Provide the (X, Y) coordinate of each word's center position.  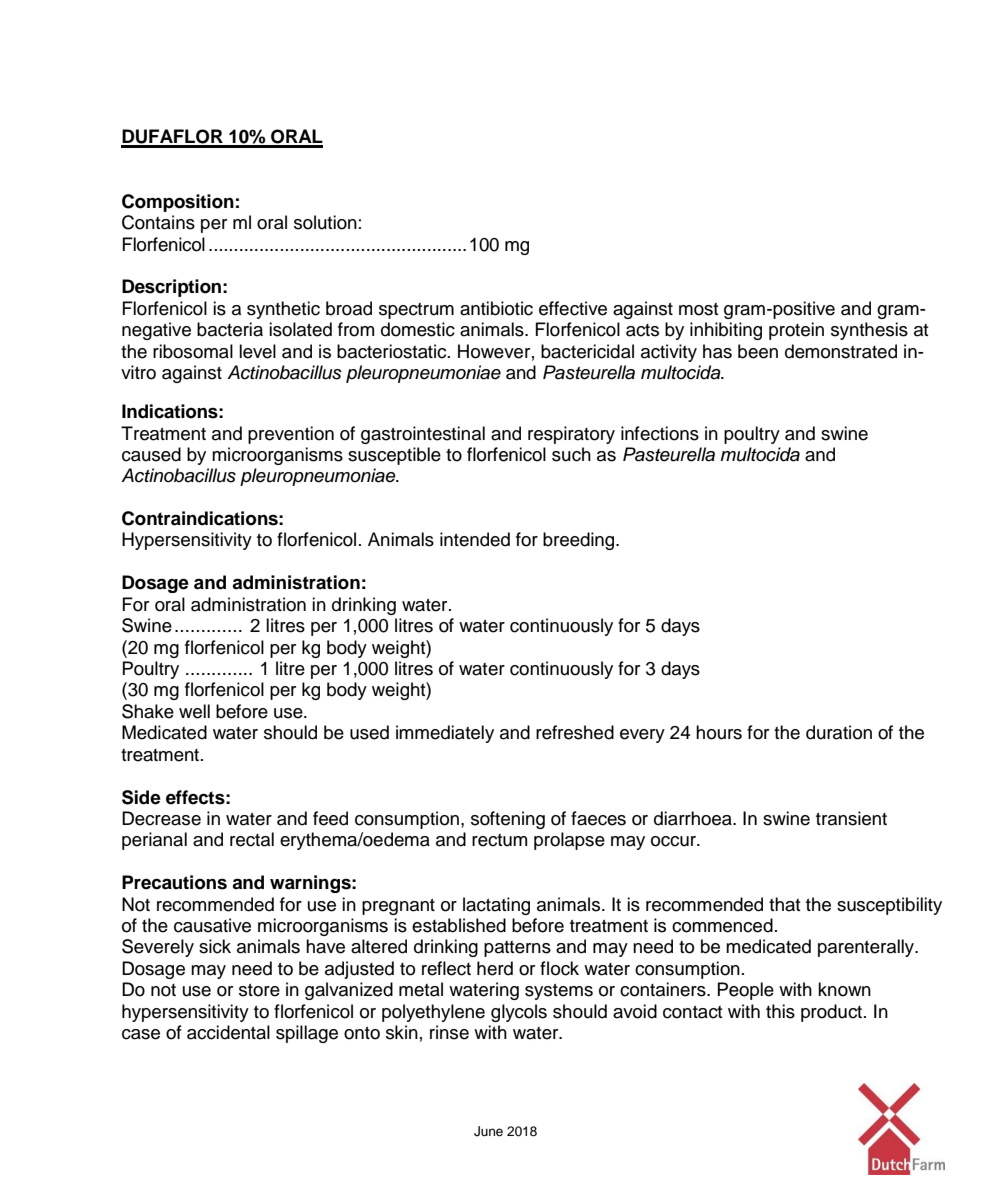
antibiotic (496, 308)
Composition (178, 203)
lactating (496, 906)
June (488, 1131)
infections (660, 433)
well (194, 711)
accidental (228, 1032)
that (784, 904)
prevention (291, 435)
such (571, 454)
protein (796, 331)
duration (839, 732)
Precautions (174, 882)
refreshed (575, 732)
